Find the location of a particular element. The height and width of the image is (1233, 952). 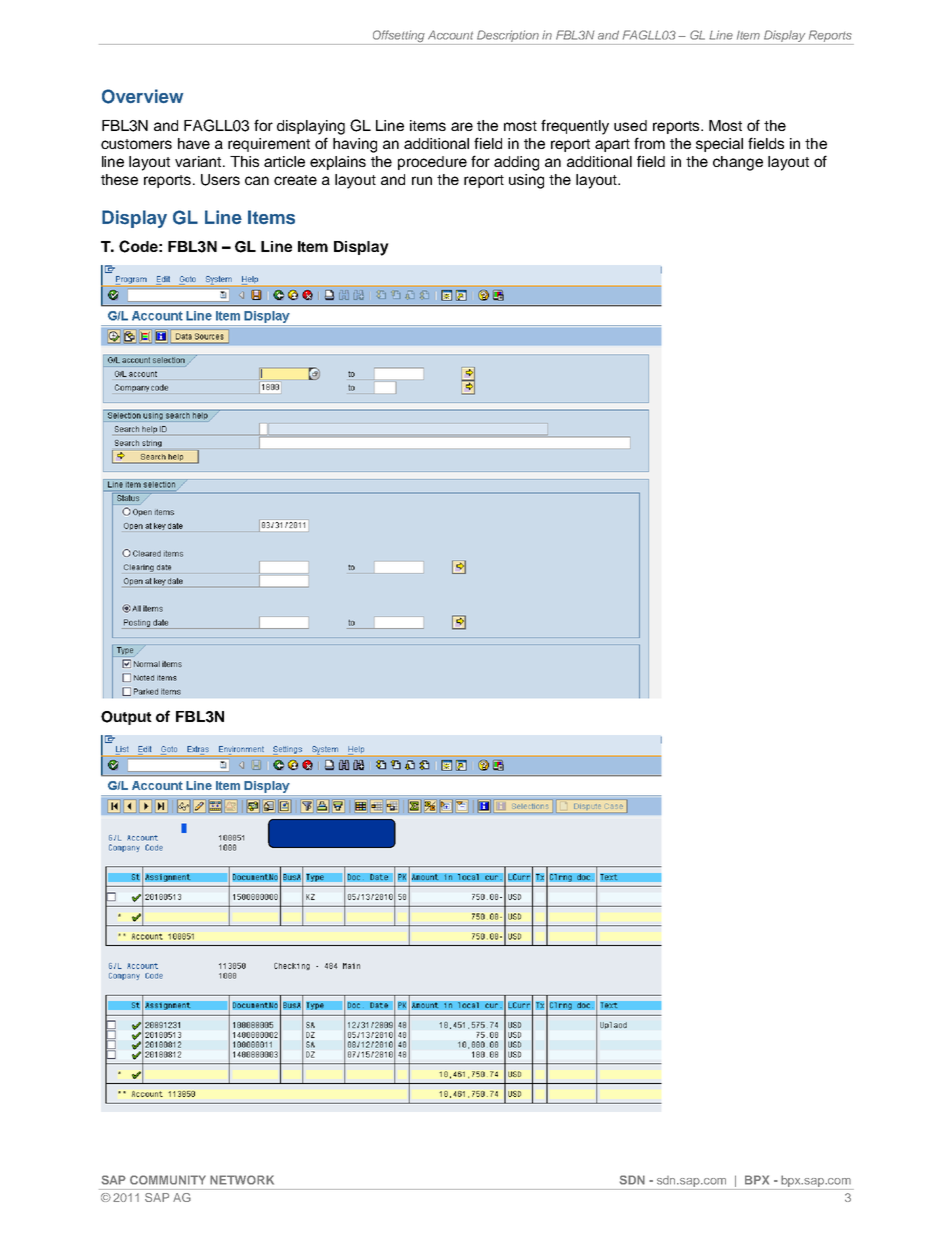

COMMUNITY is located at coordinates (168, 1180).
